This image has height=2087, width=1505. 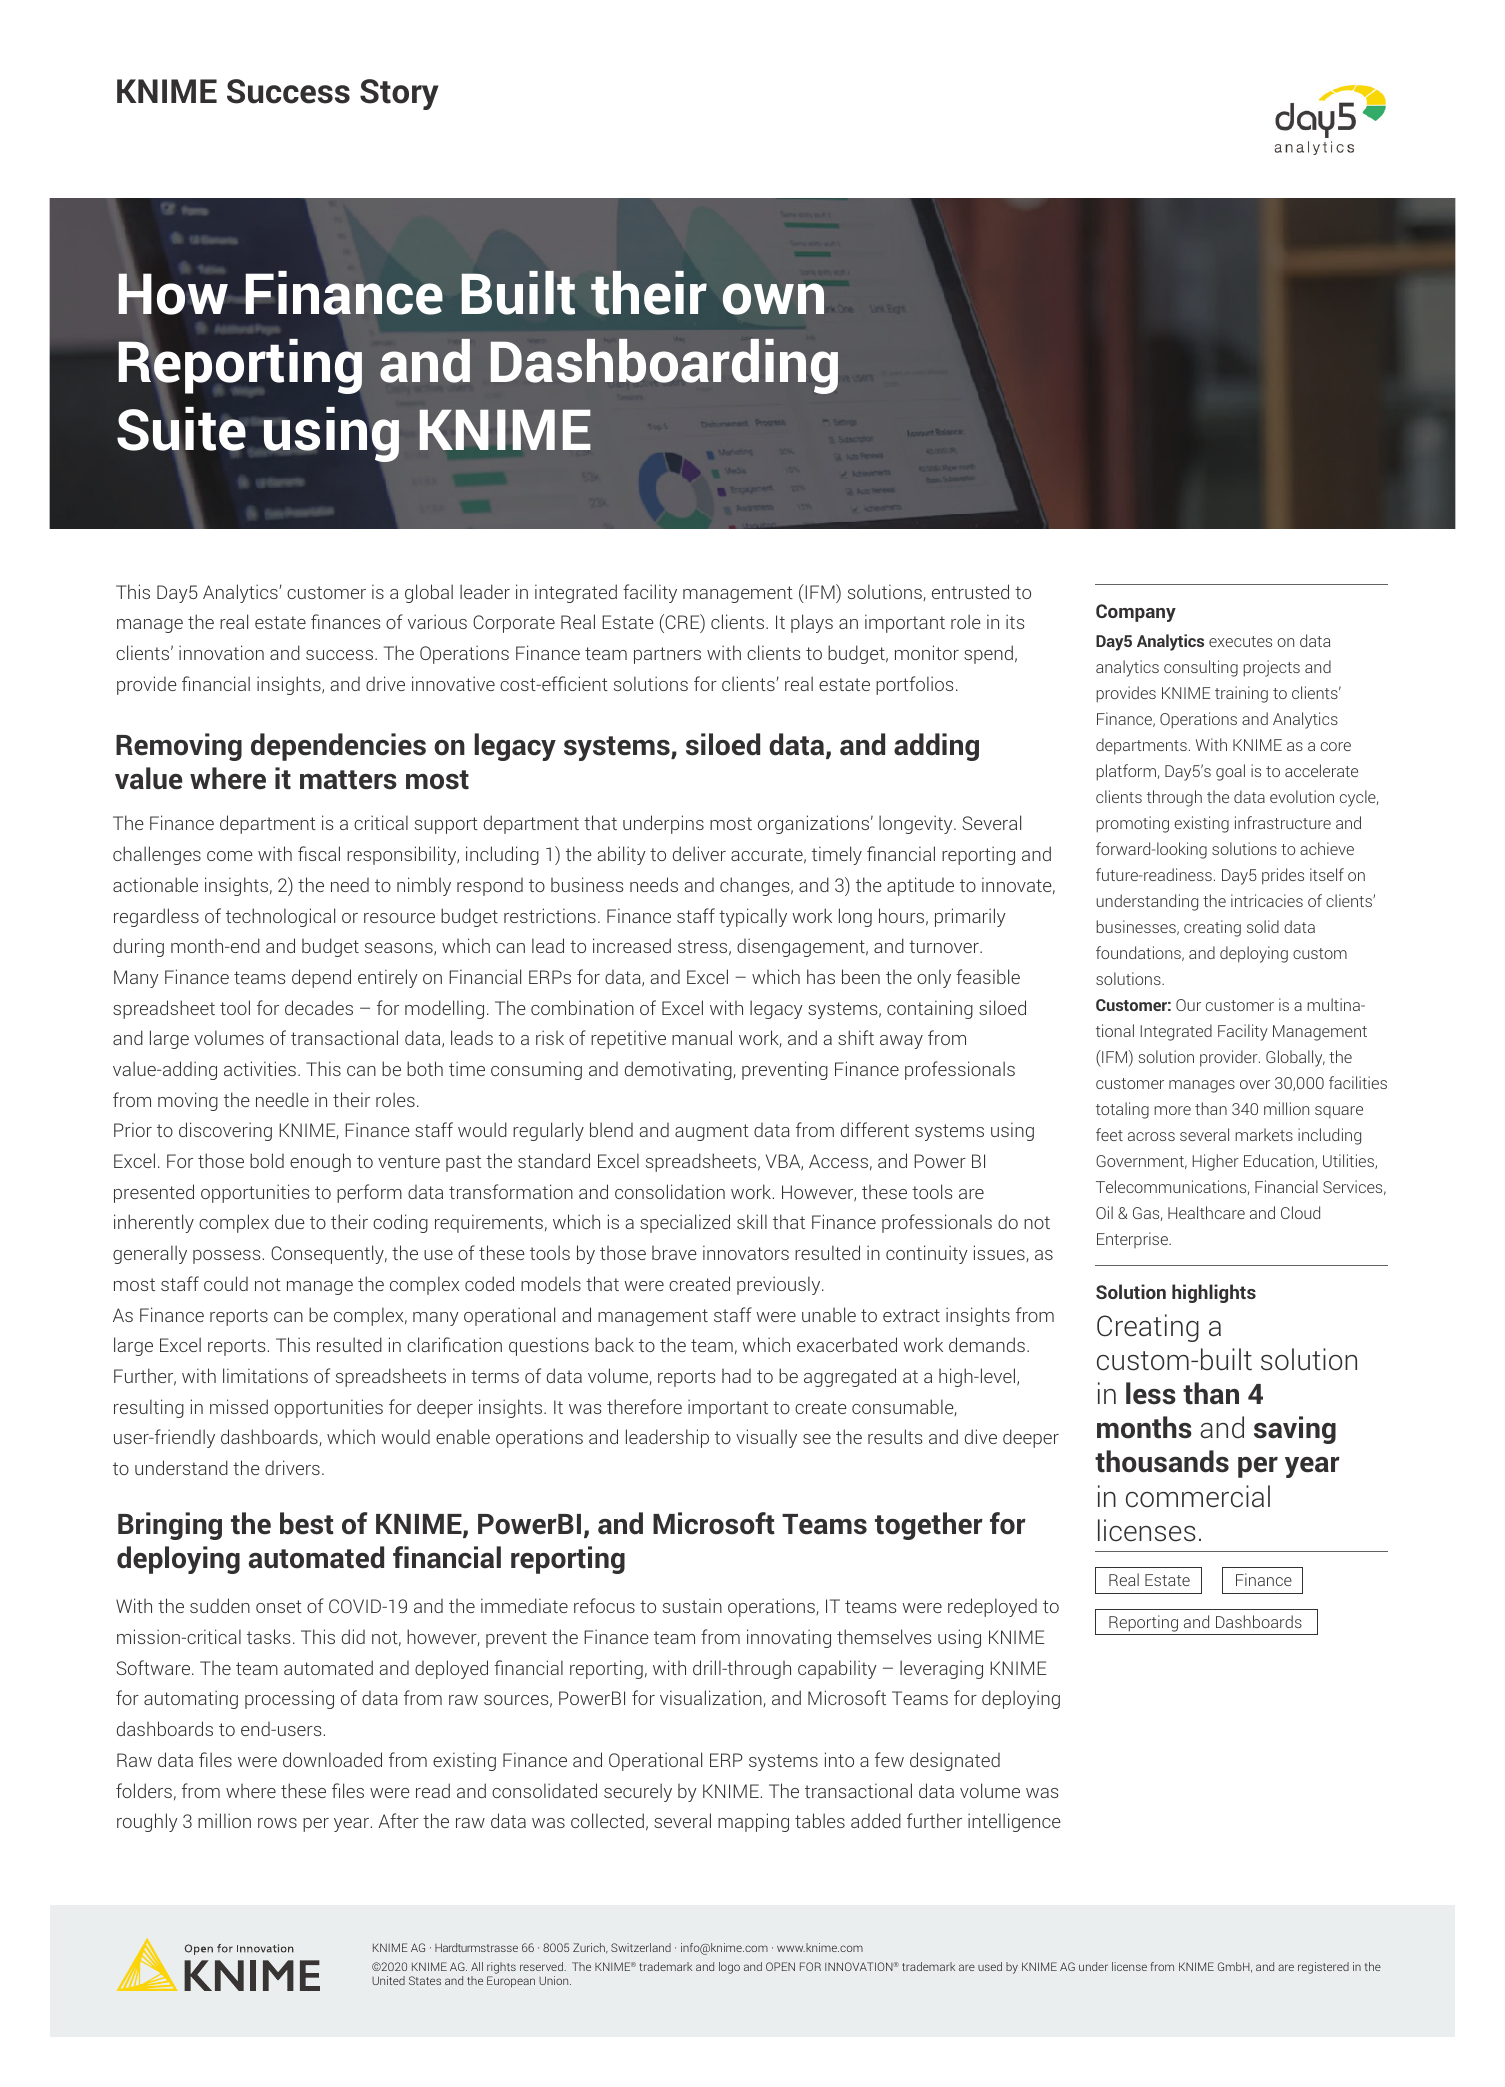 I want to click on had, so click(x=736, y=1376).
